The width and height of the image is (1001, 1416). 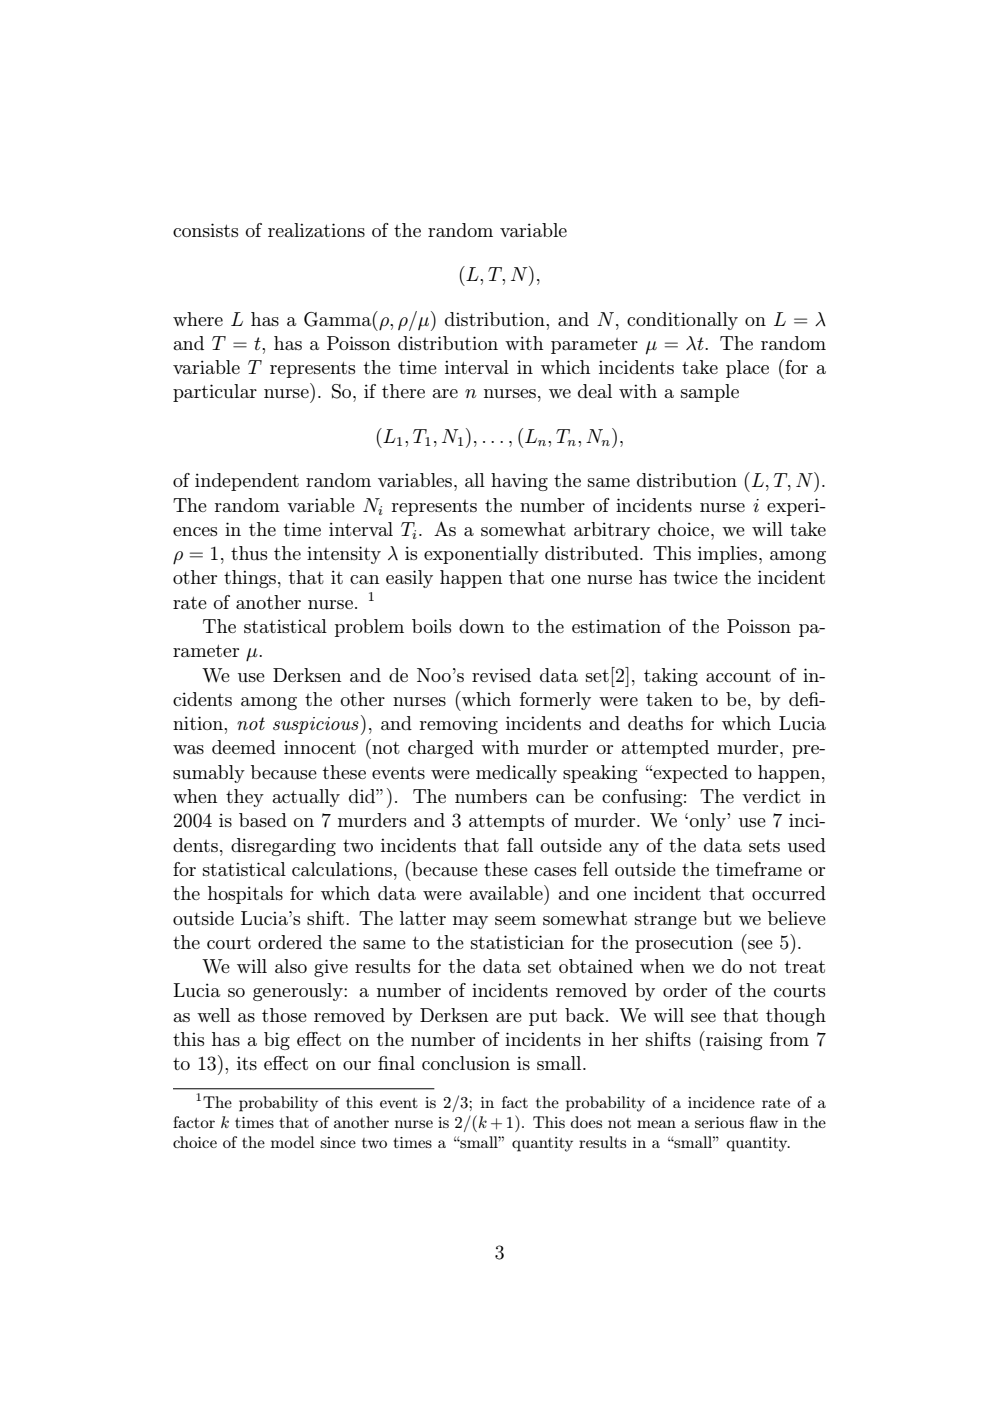 I want to click on thus, so click(x=249, y=553).
